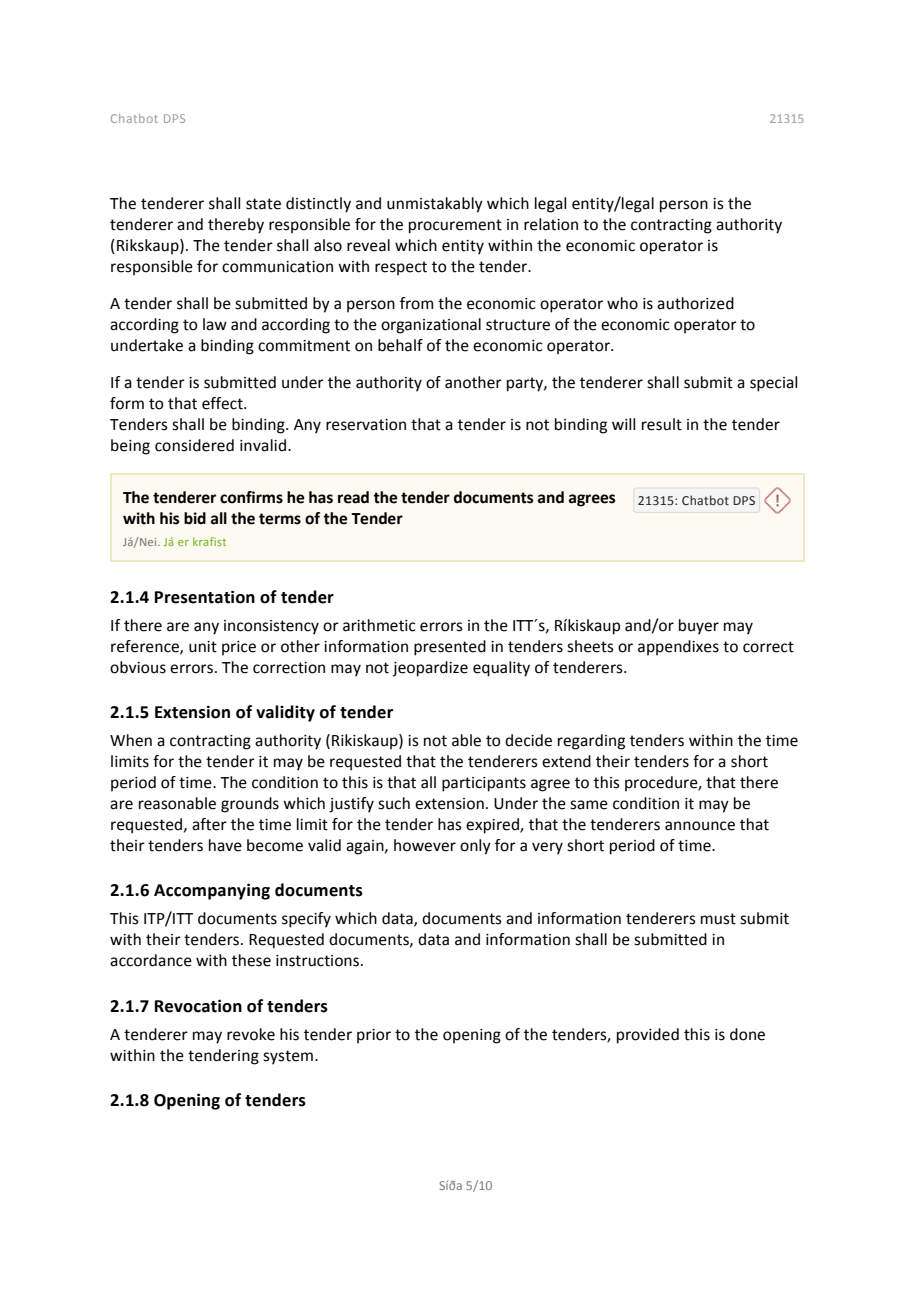  Describe the element at coordinates (700, 826) in the screenshot. I see `announce` at that location.
